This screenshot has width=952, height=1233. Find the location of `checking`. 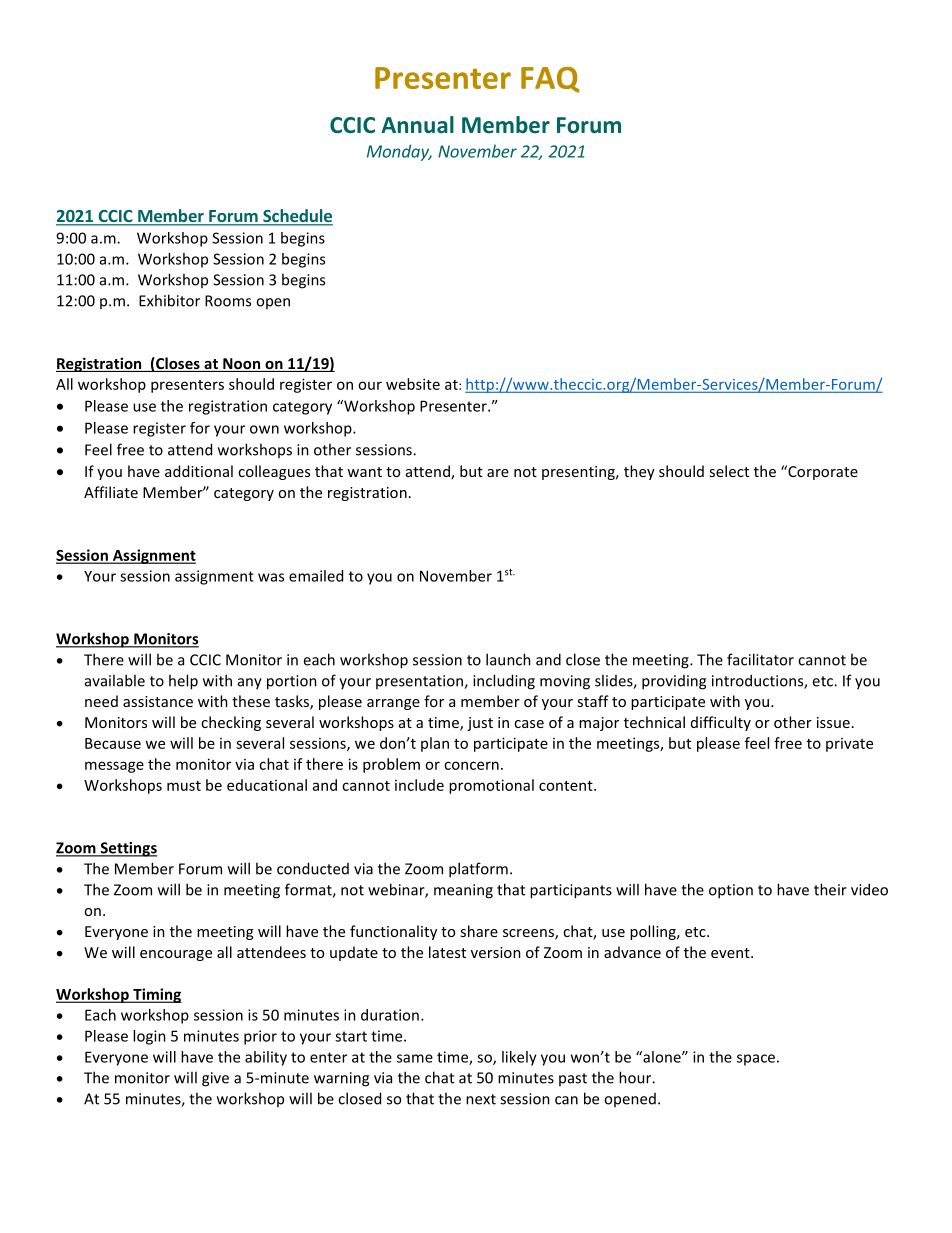

checking is located at coordinates (231, 723).
